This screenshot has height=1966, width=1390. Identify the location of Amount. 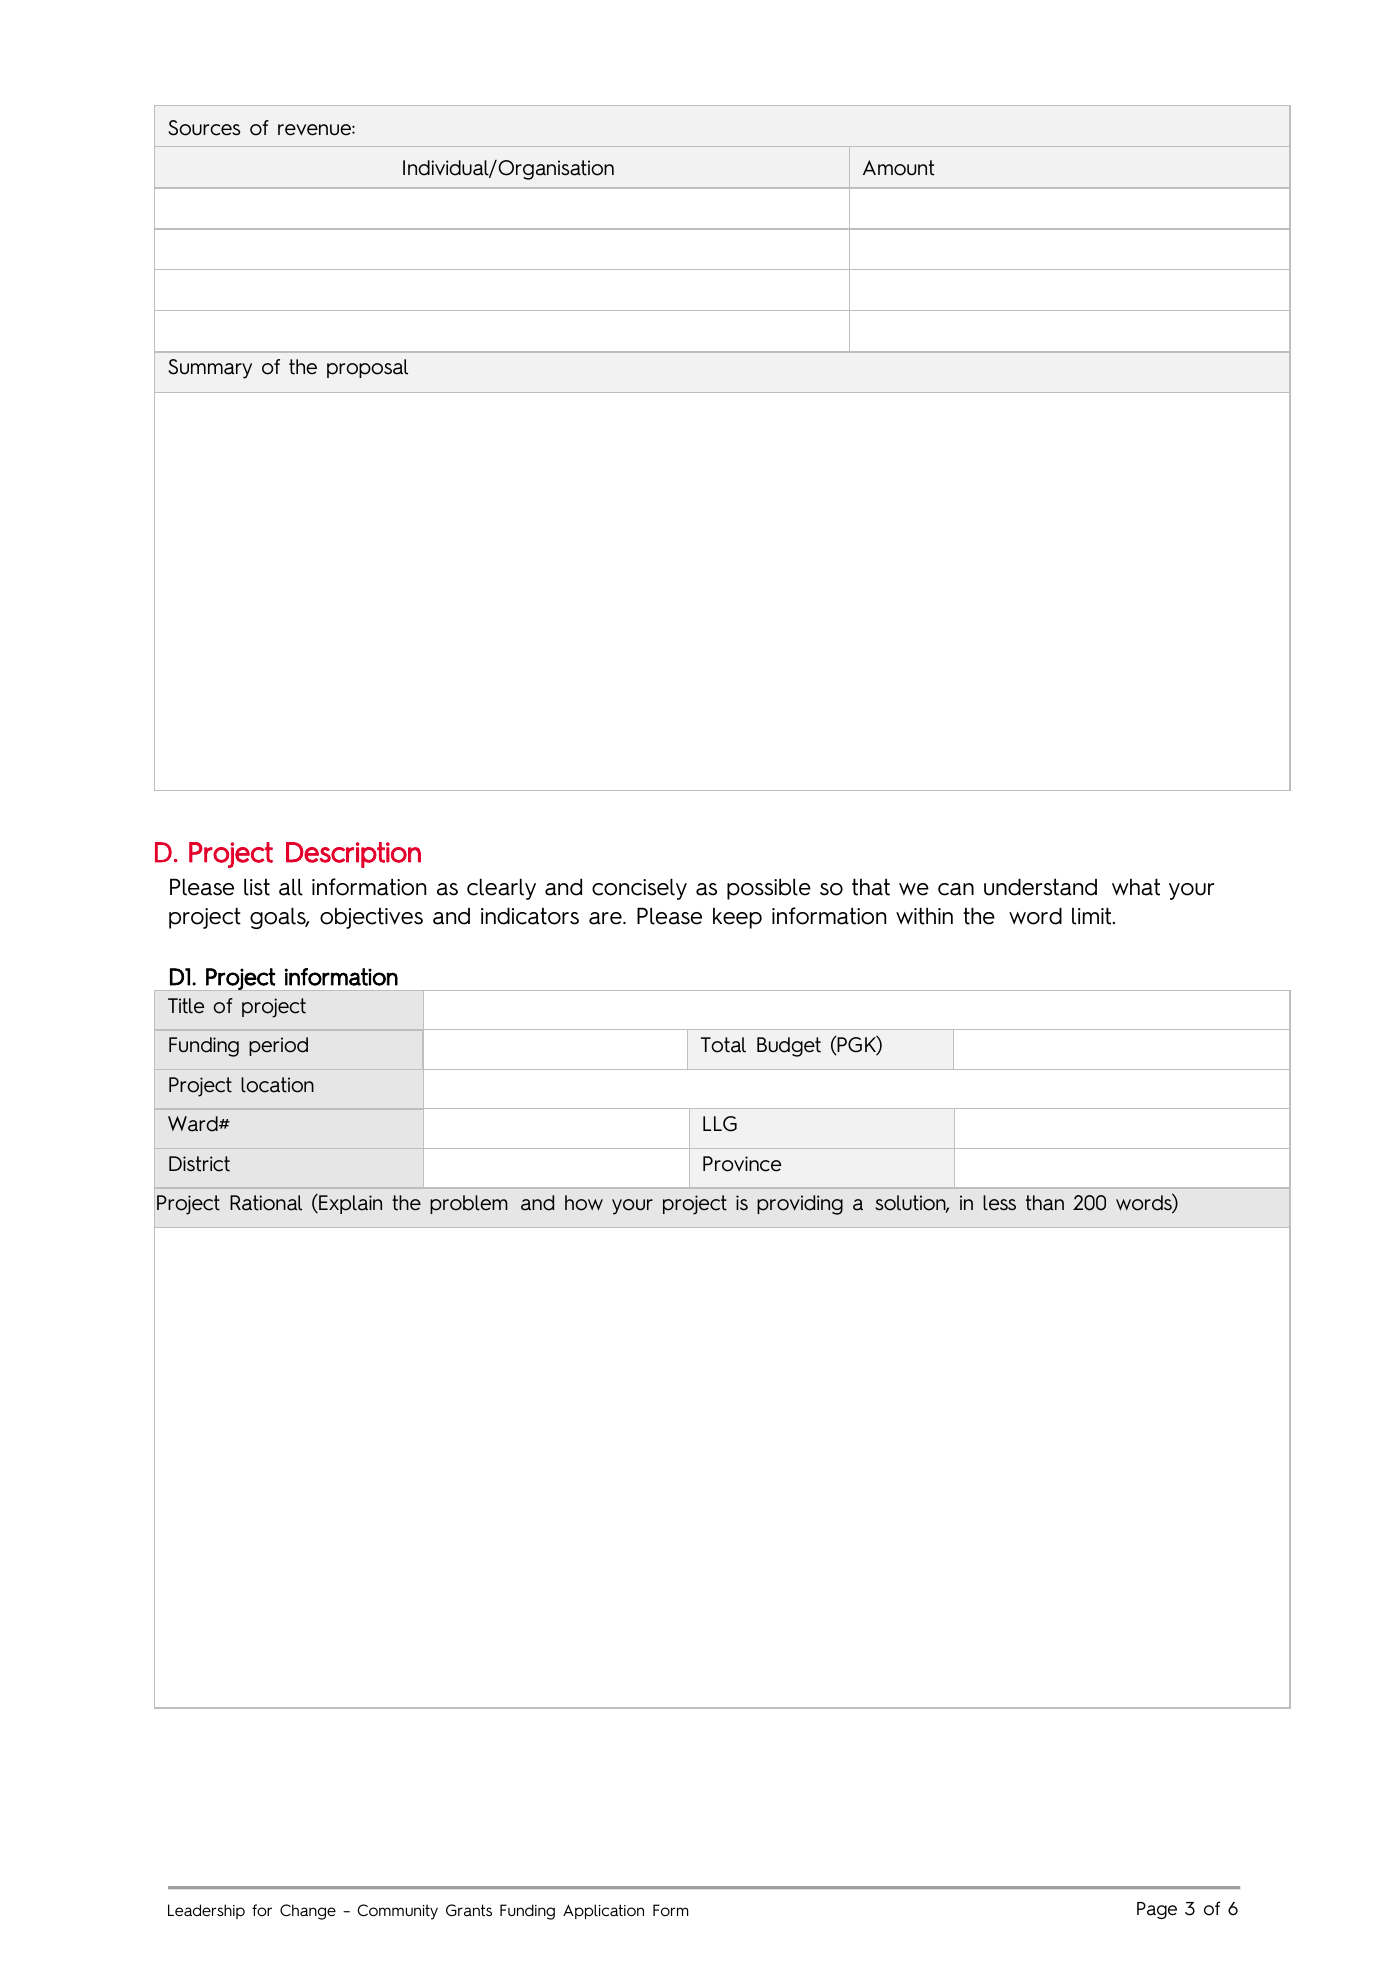
(898, 168).
